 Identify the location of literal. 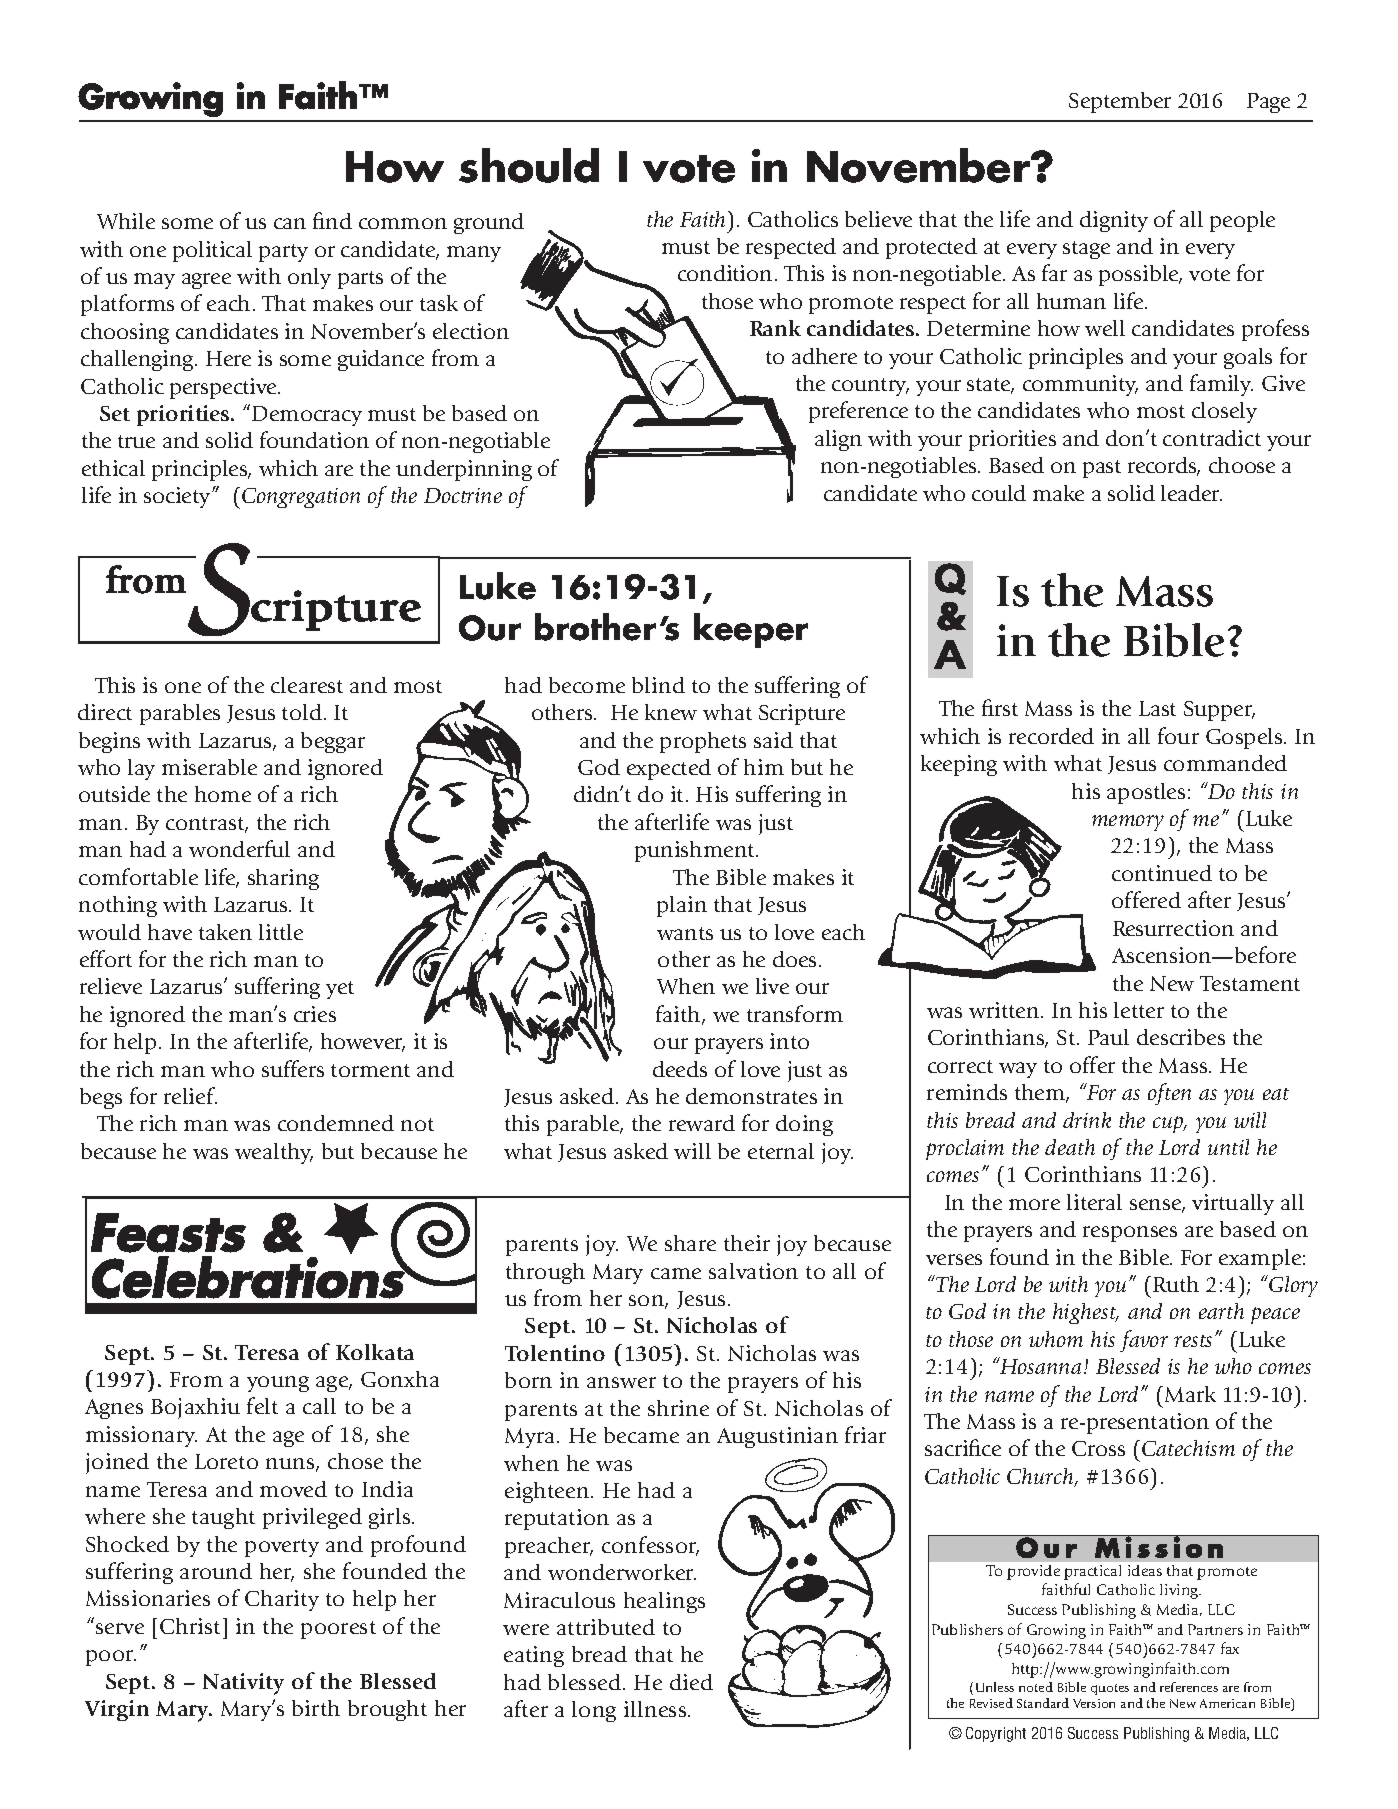
(1094, 1202).
